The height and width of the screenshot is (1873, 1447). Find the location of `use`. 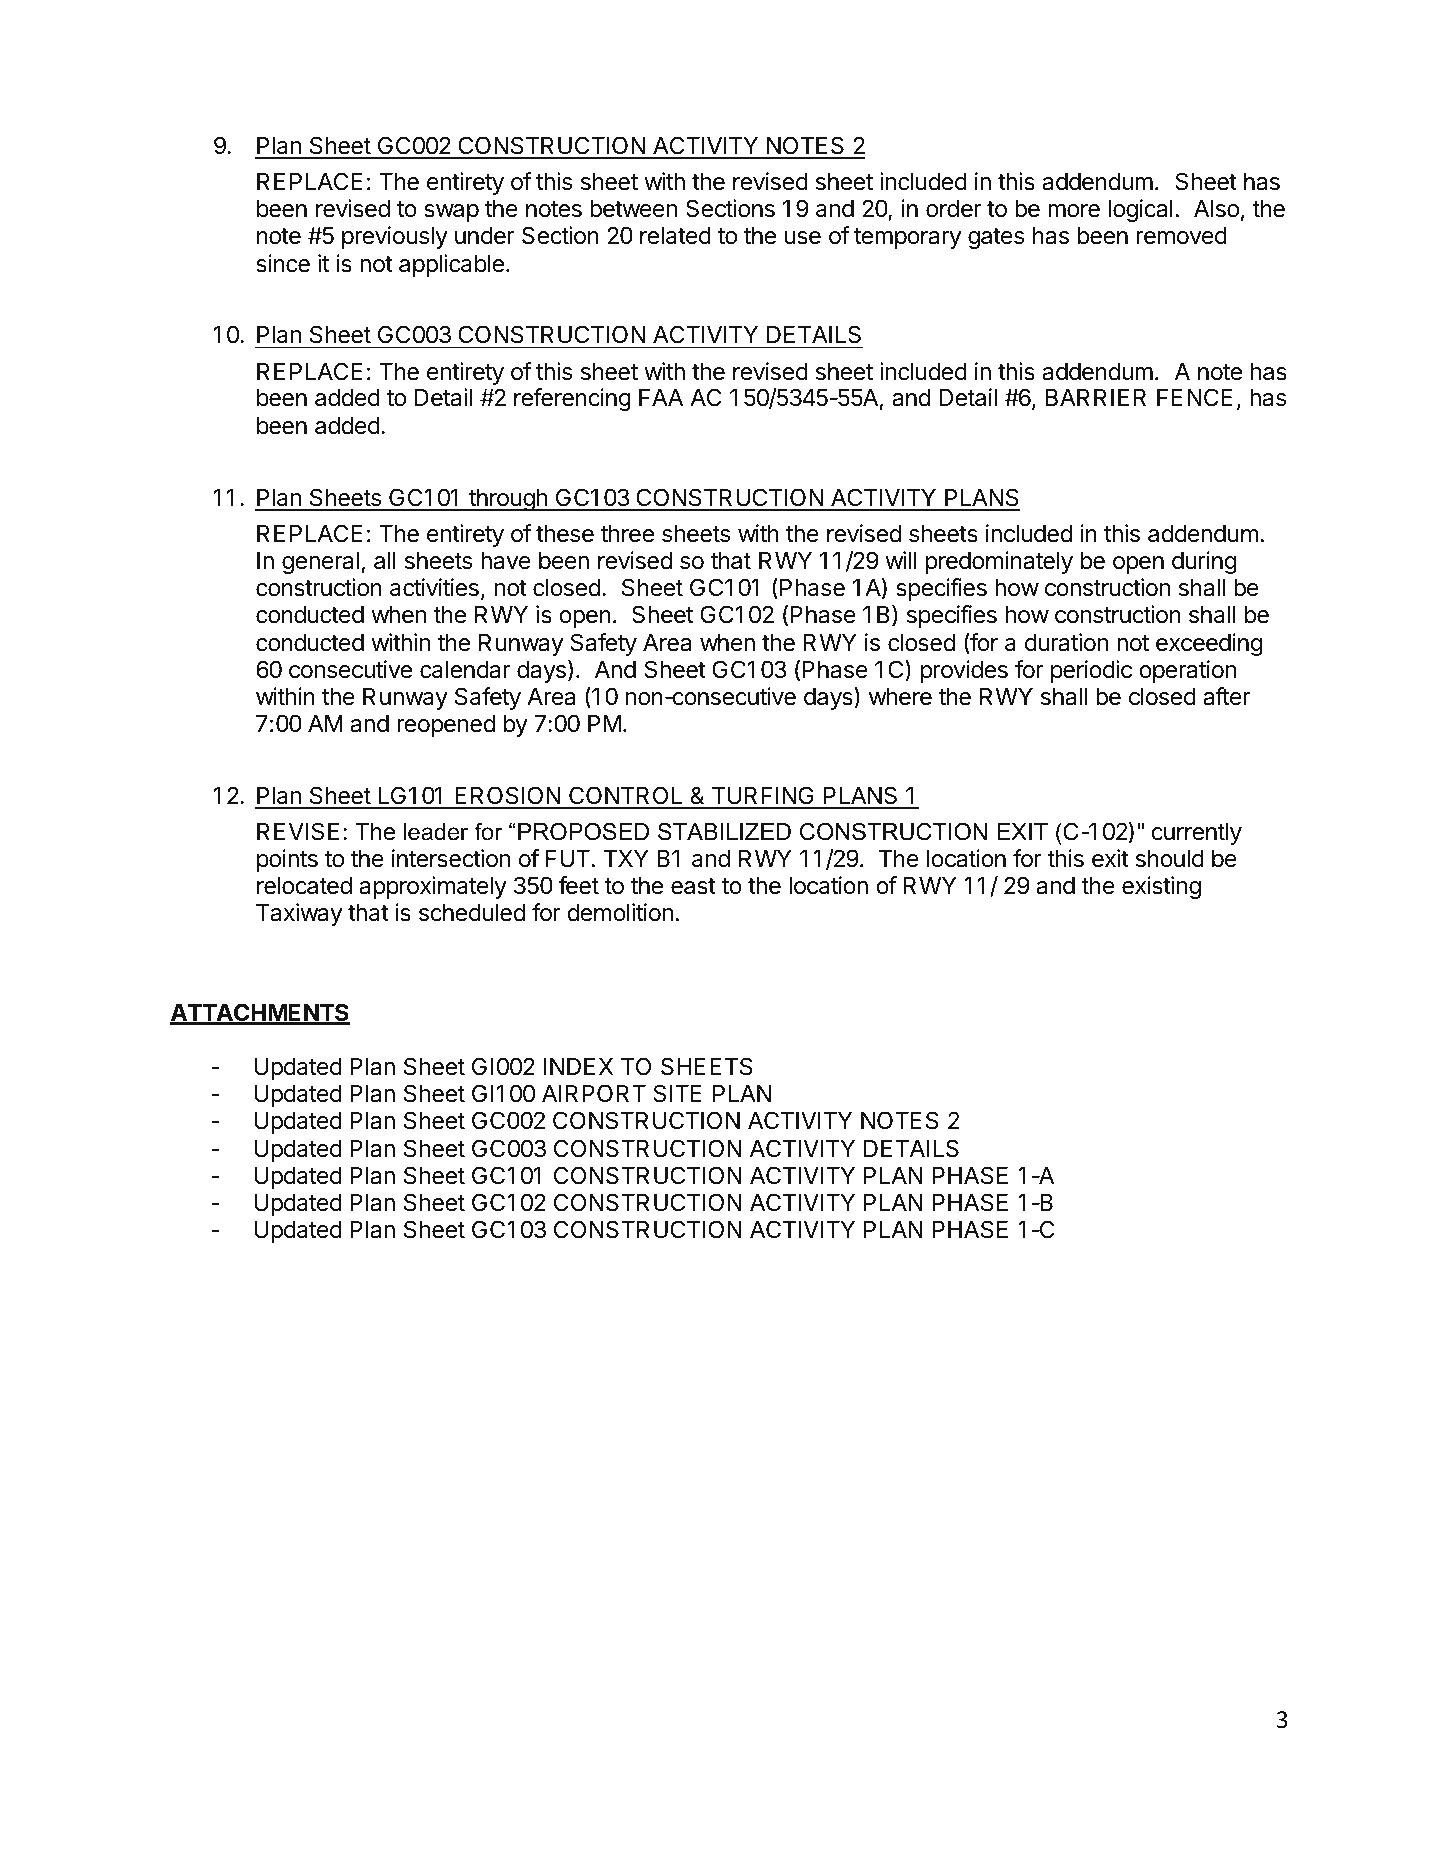

use is located at coordinates (803, 238).
